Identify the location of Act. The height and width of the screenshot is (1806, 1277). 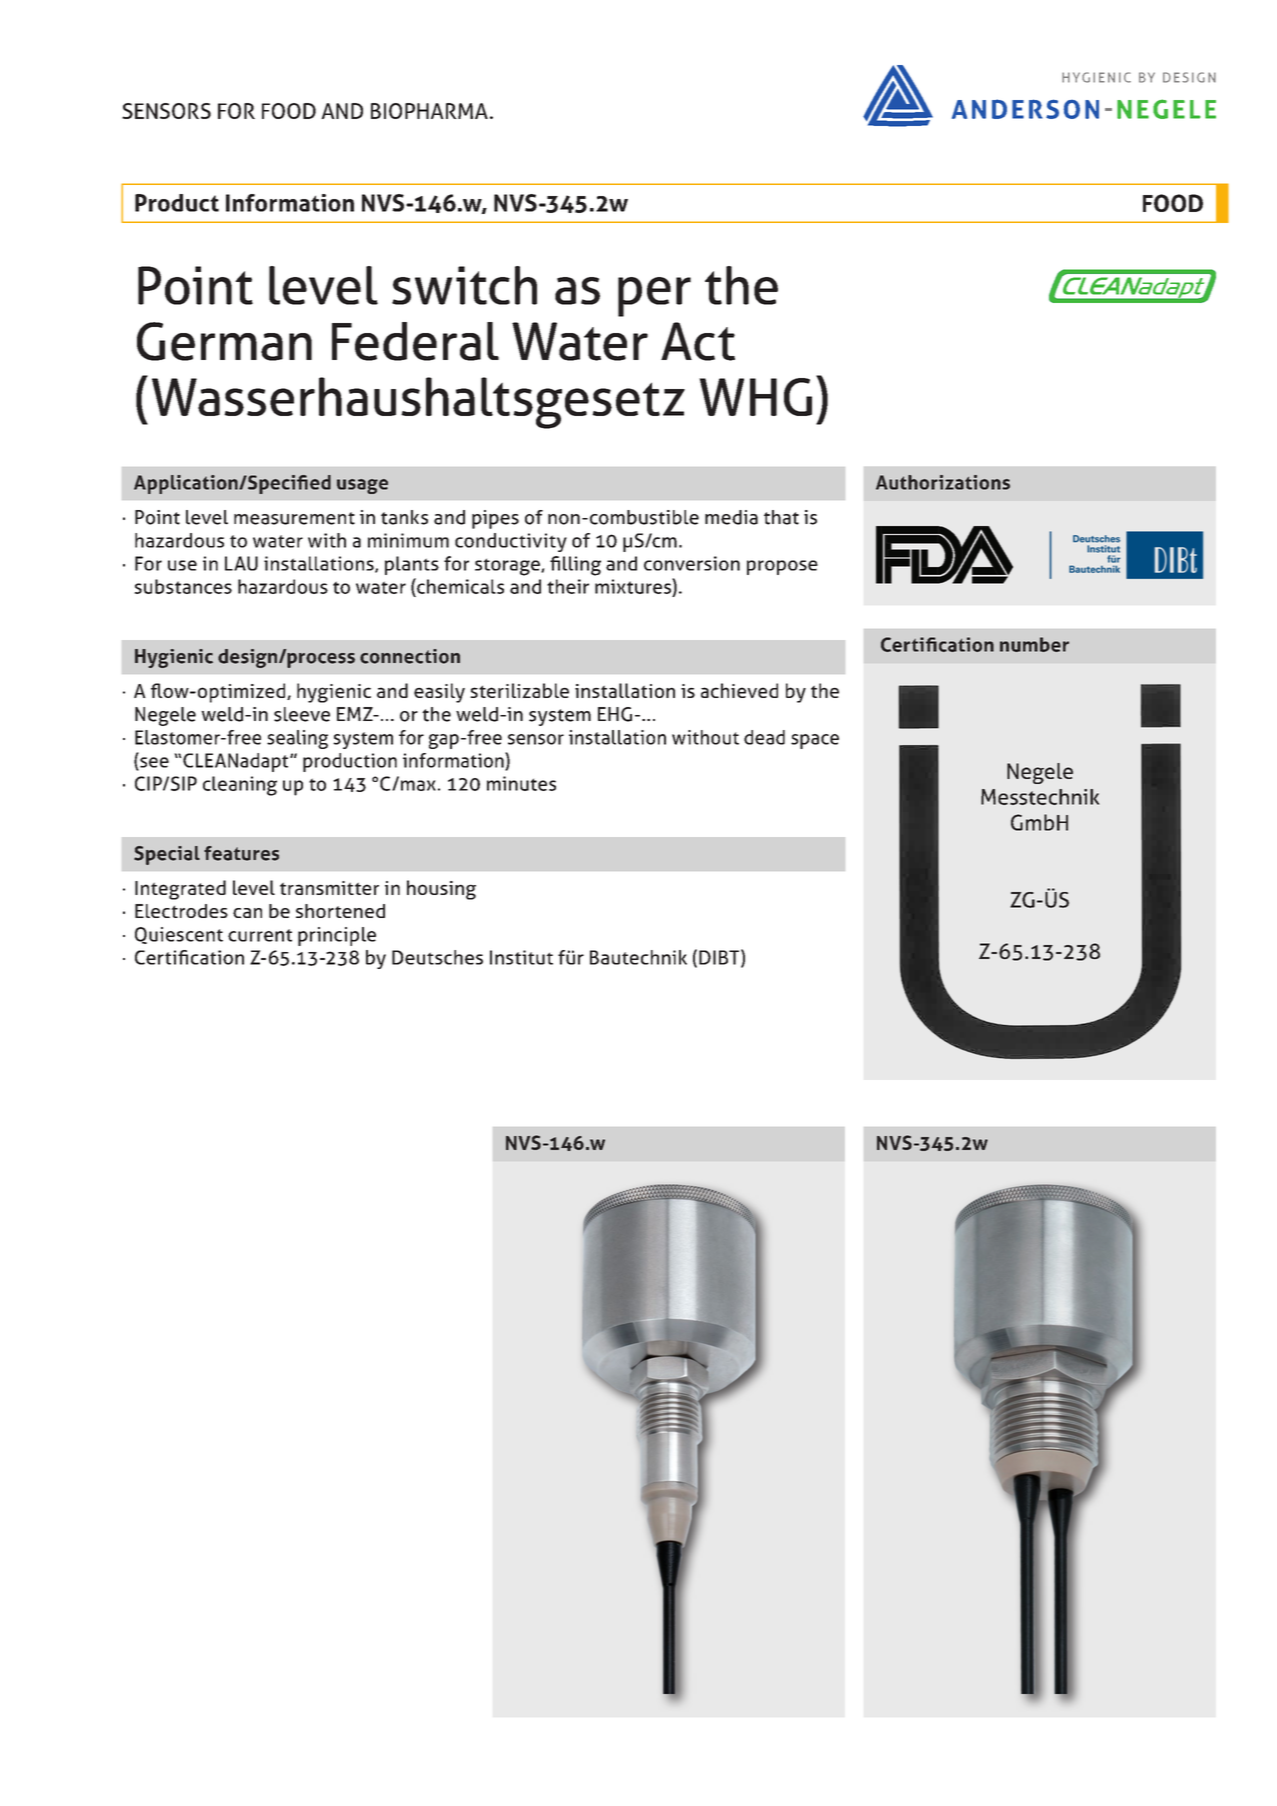
(698, 341).
